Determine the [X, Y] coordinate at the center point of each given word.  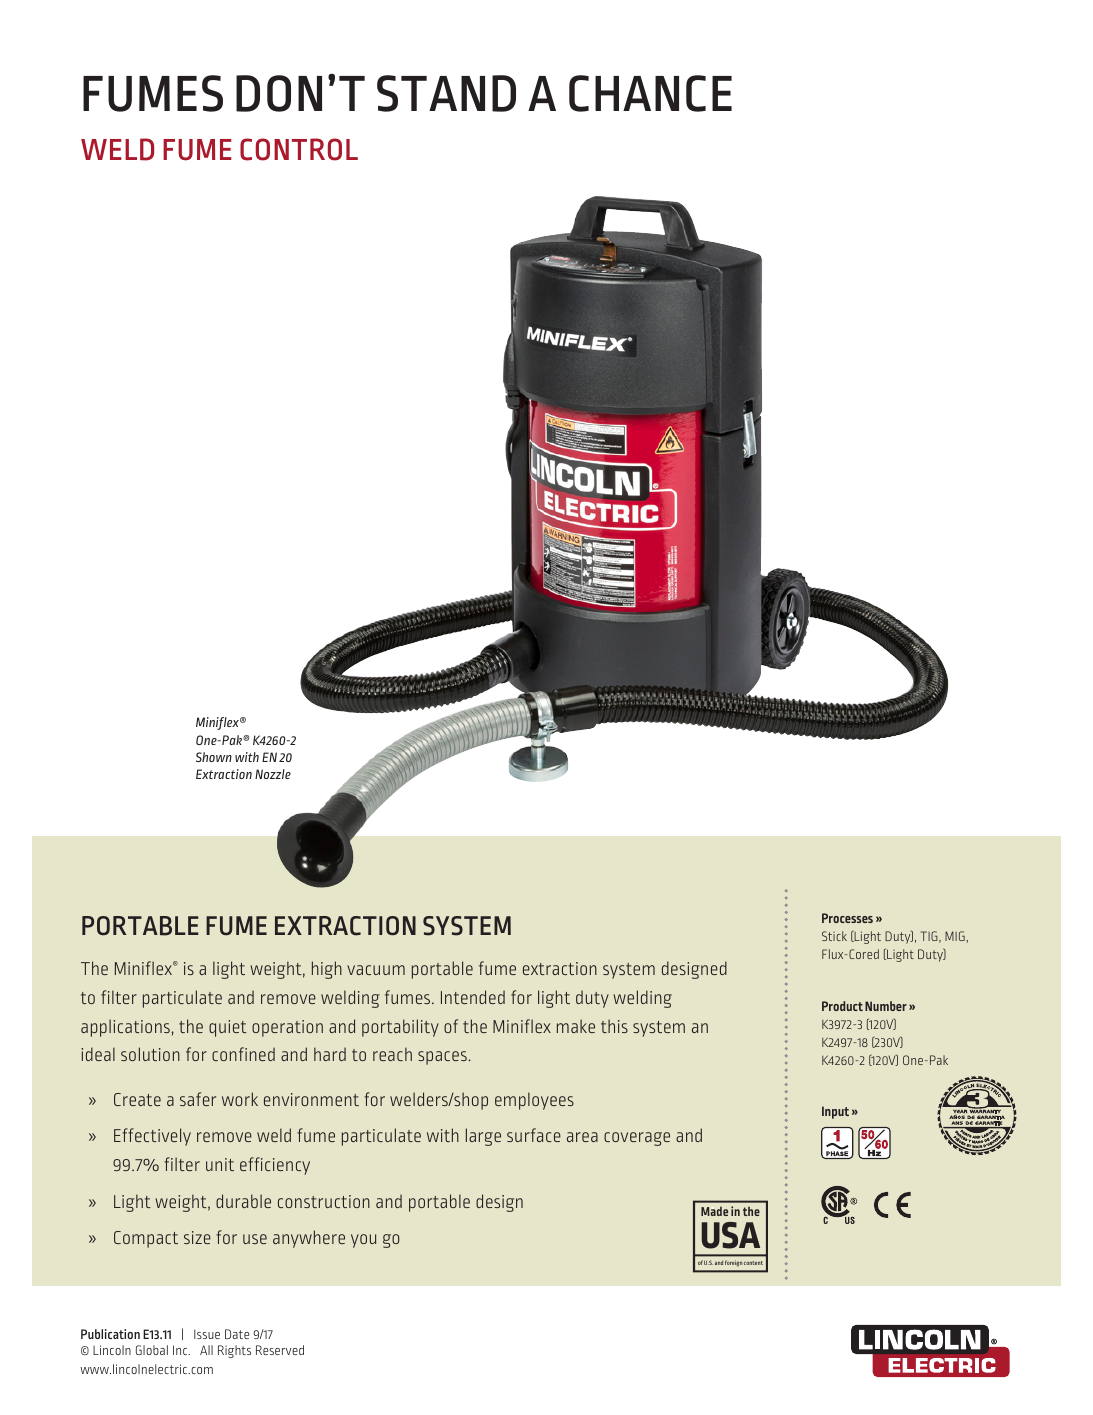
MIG [956, 936]
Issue [207, 1334]
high [327, 970]
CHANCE [650, 93]
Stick [834, 936]
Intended [473, 997]
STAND [446, 93]
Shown [214, 757]
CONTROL [299, 149]
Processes [847, 918]
